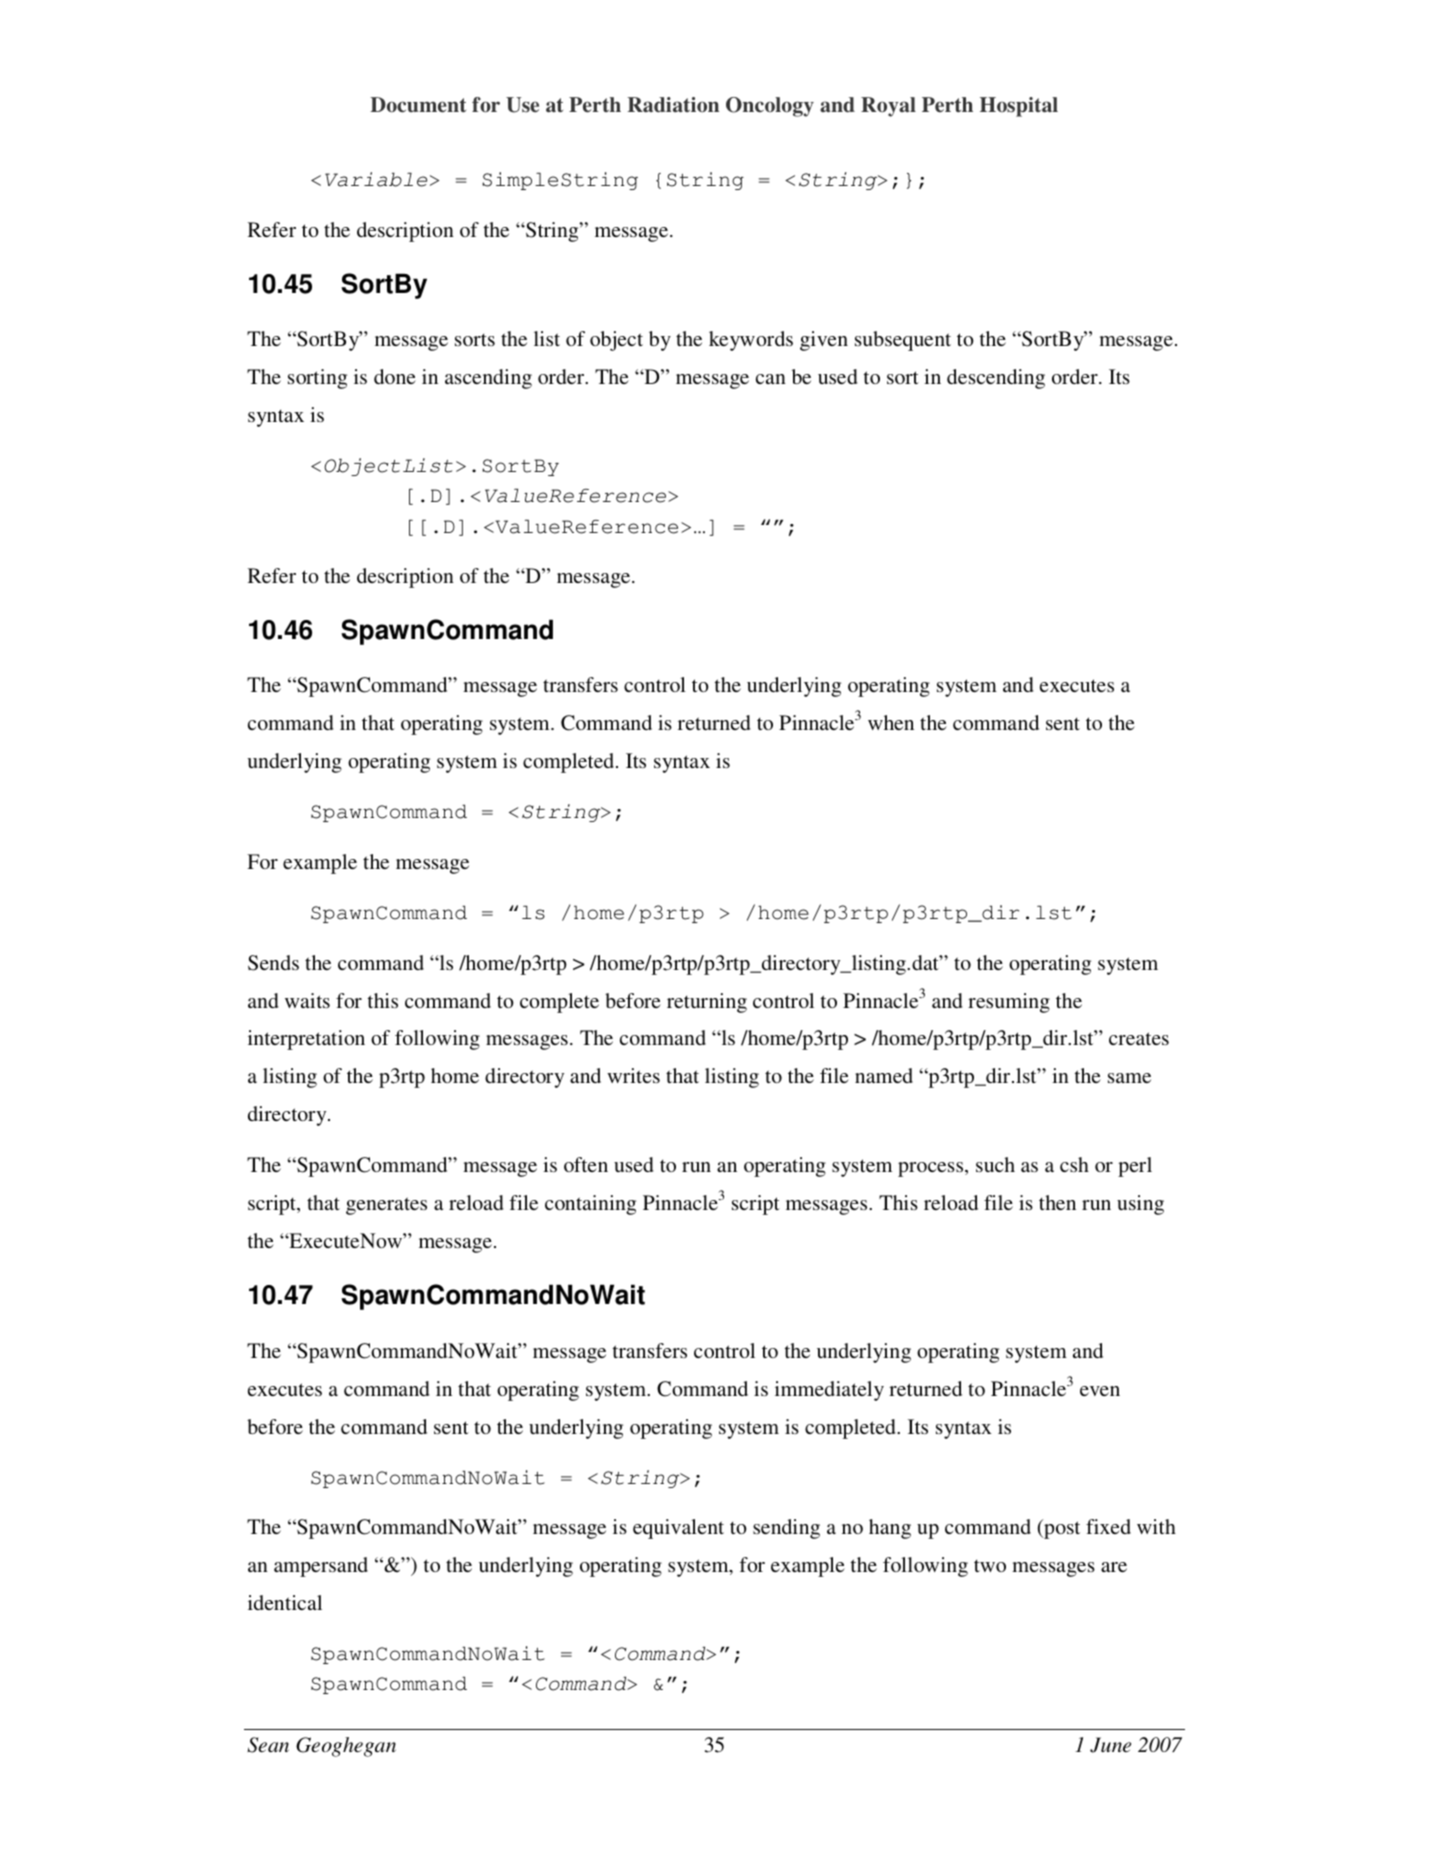  I want to click on Geoghegan, so click(346, 1747).
